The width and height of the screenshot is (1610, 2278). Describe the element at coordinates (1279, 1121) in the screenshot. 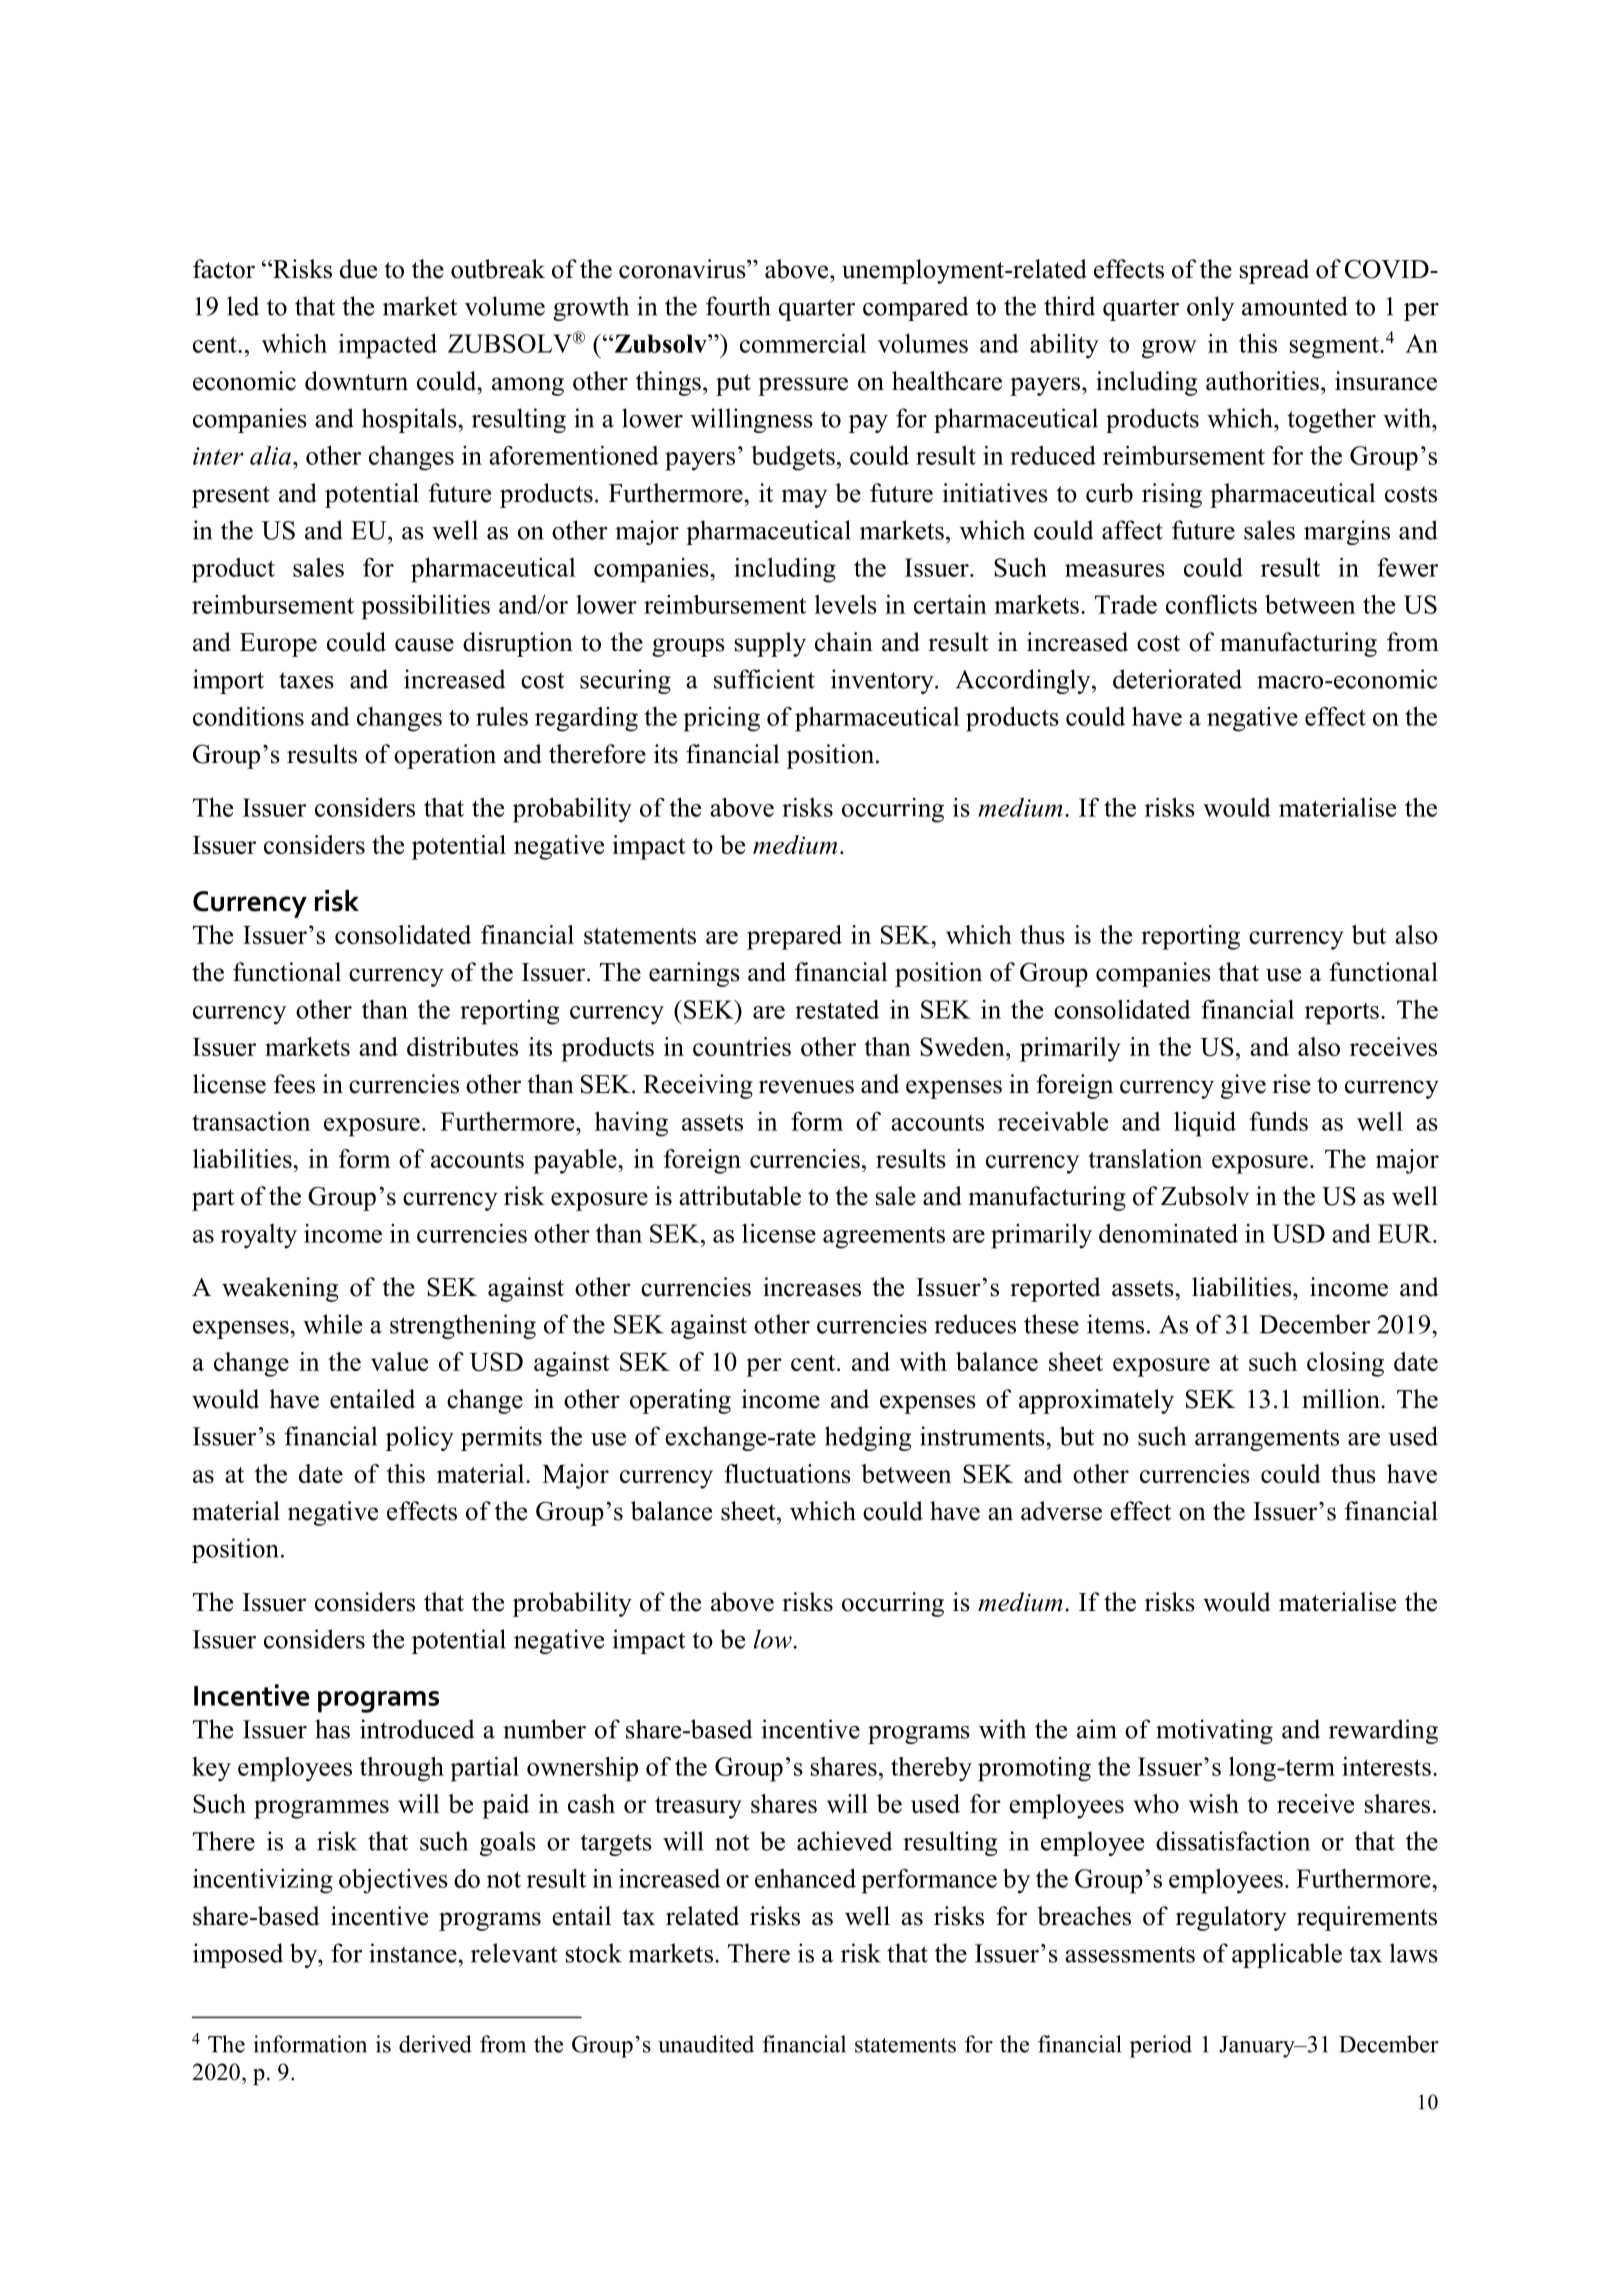

I see `funds` at that location.
